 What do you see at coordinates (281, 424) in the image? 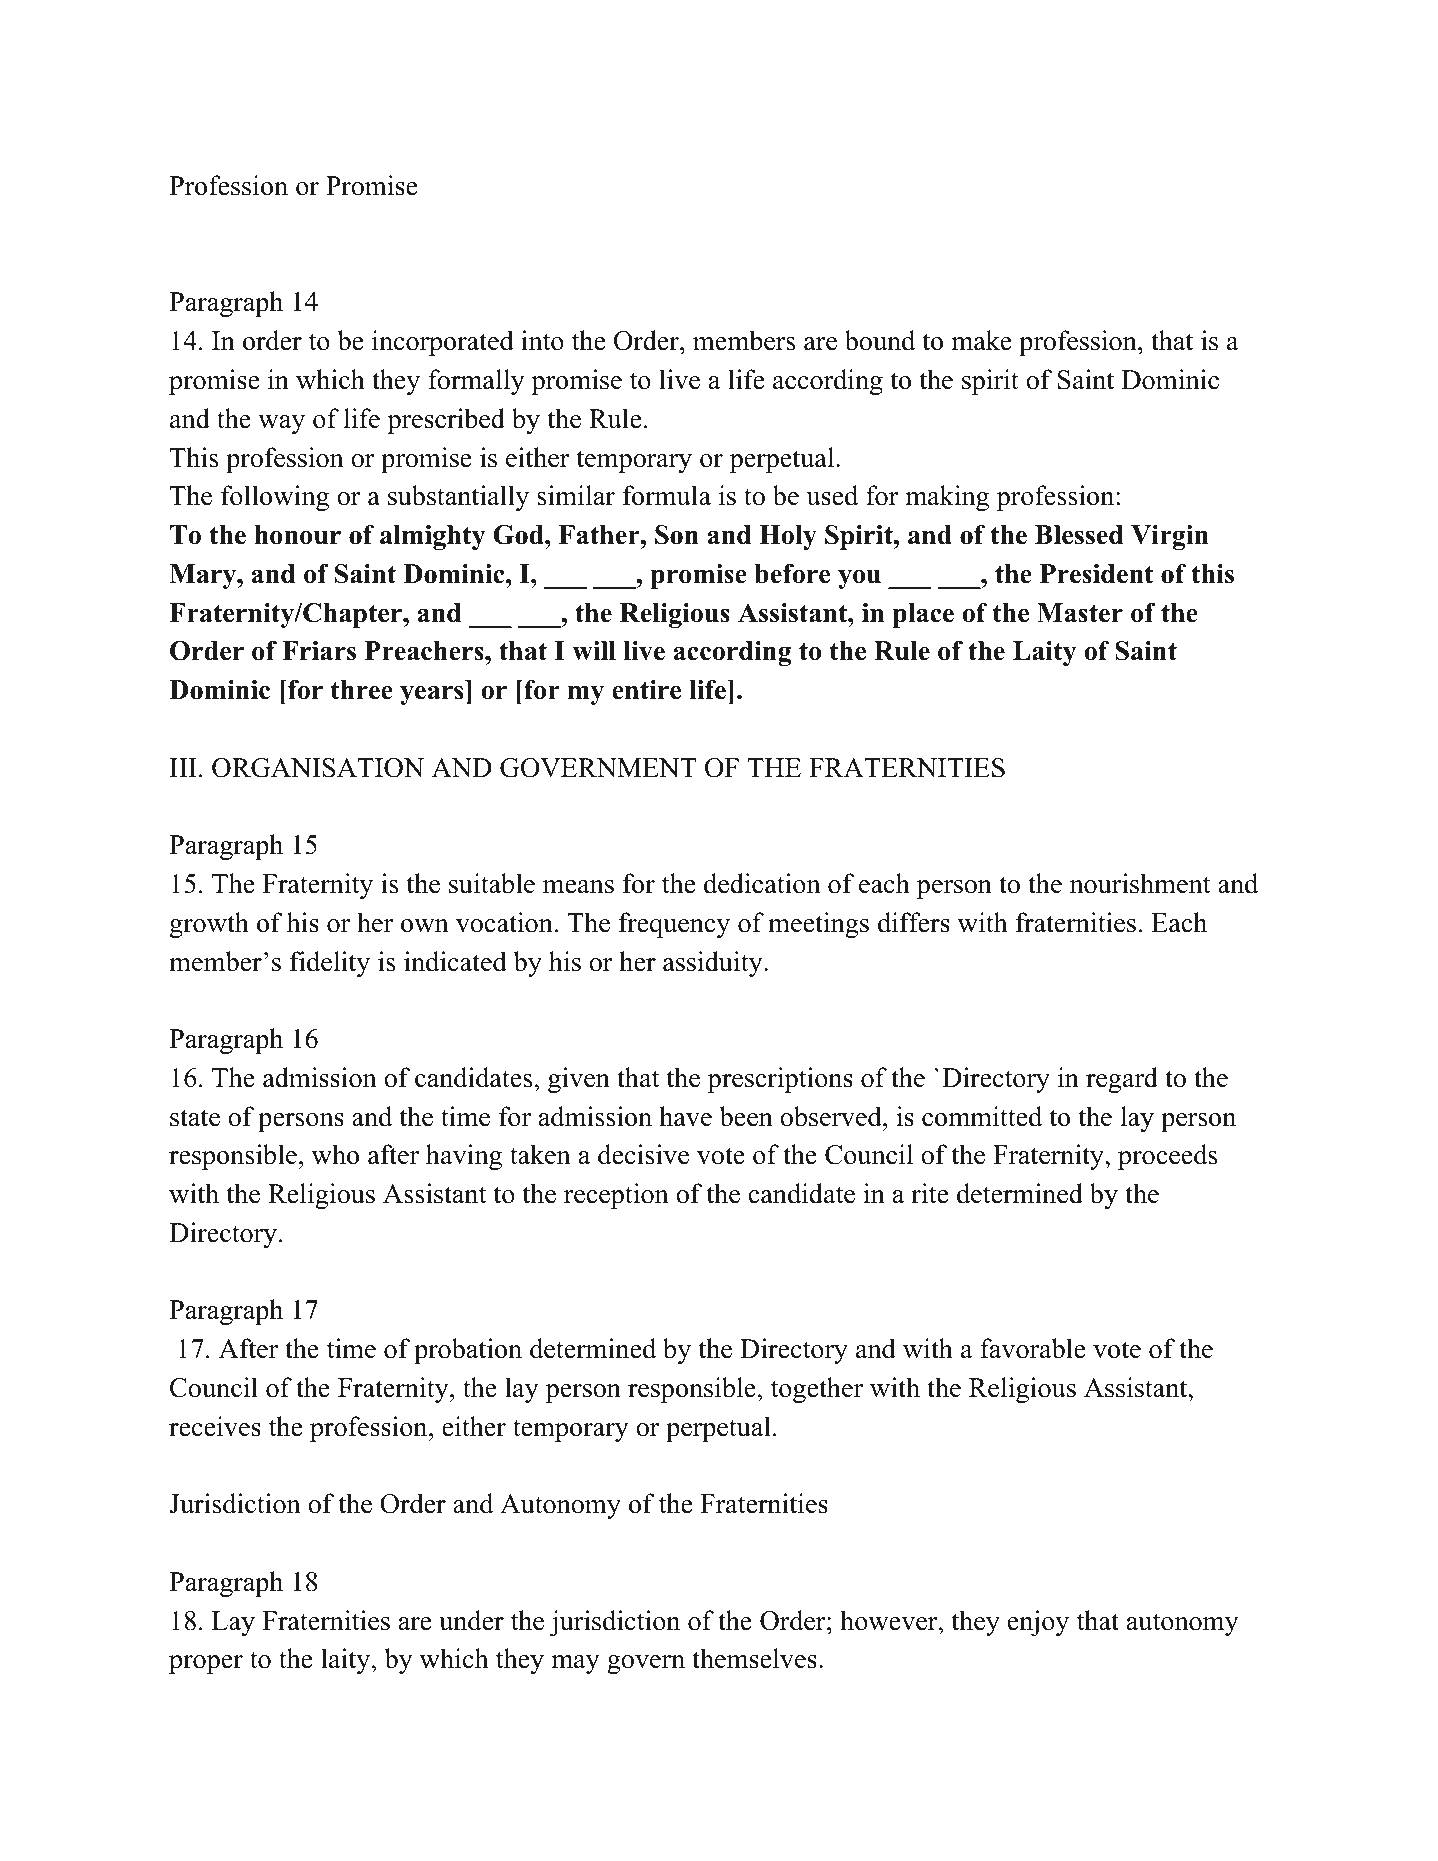
I see `way` at bounding box center [281, 424].
